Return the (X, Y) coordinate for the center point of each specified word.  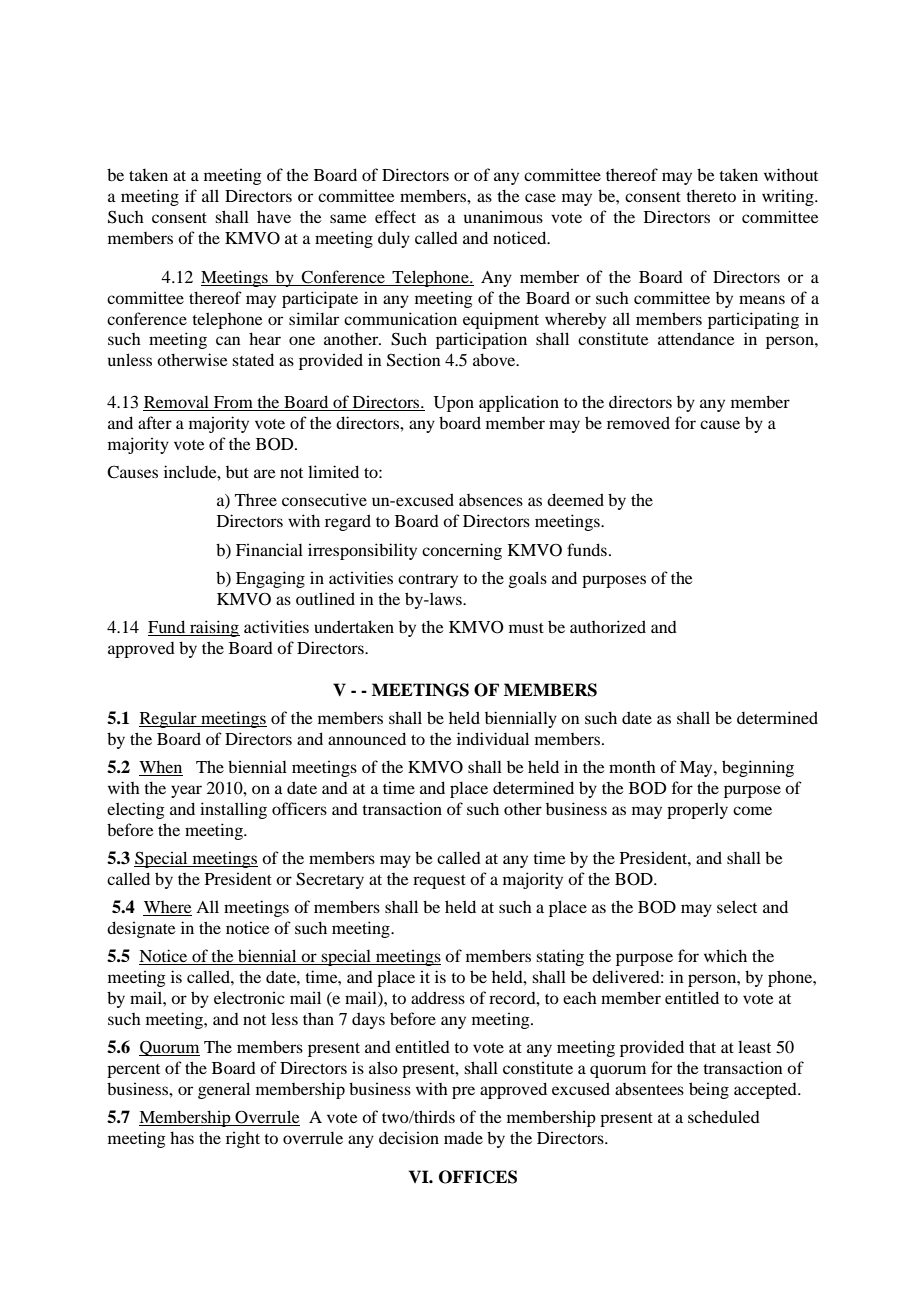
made (463, 1138)
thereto (711, 195)
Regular (169, 719)
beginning (758, 768)
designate (141, 929)
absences (491, 500)
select (737, 906)
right (243, 1139)
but (237, 472)
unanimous (503, 216)
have (274, 216)
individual (493, 738)
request (439, 882)
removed (638, 422)
